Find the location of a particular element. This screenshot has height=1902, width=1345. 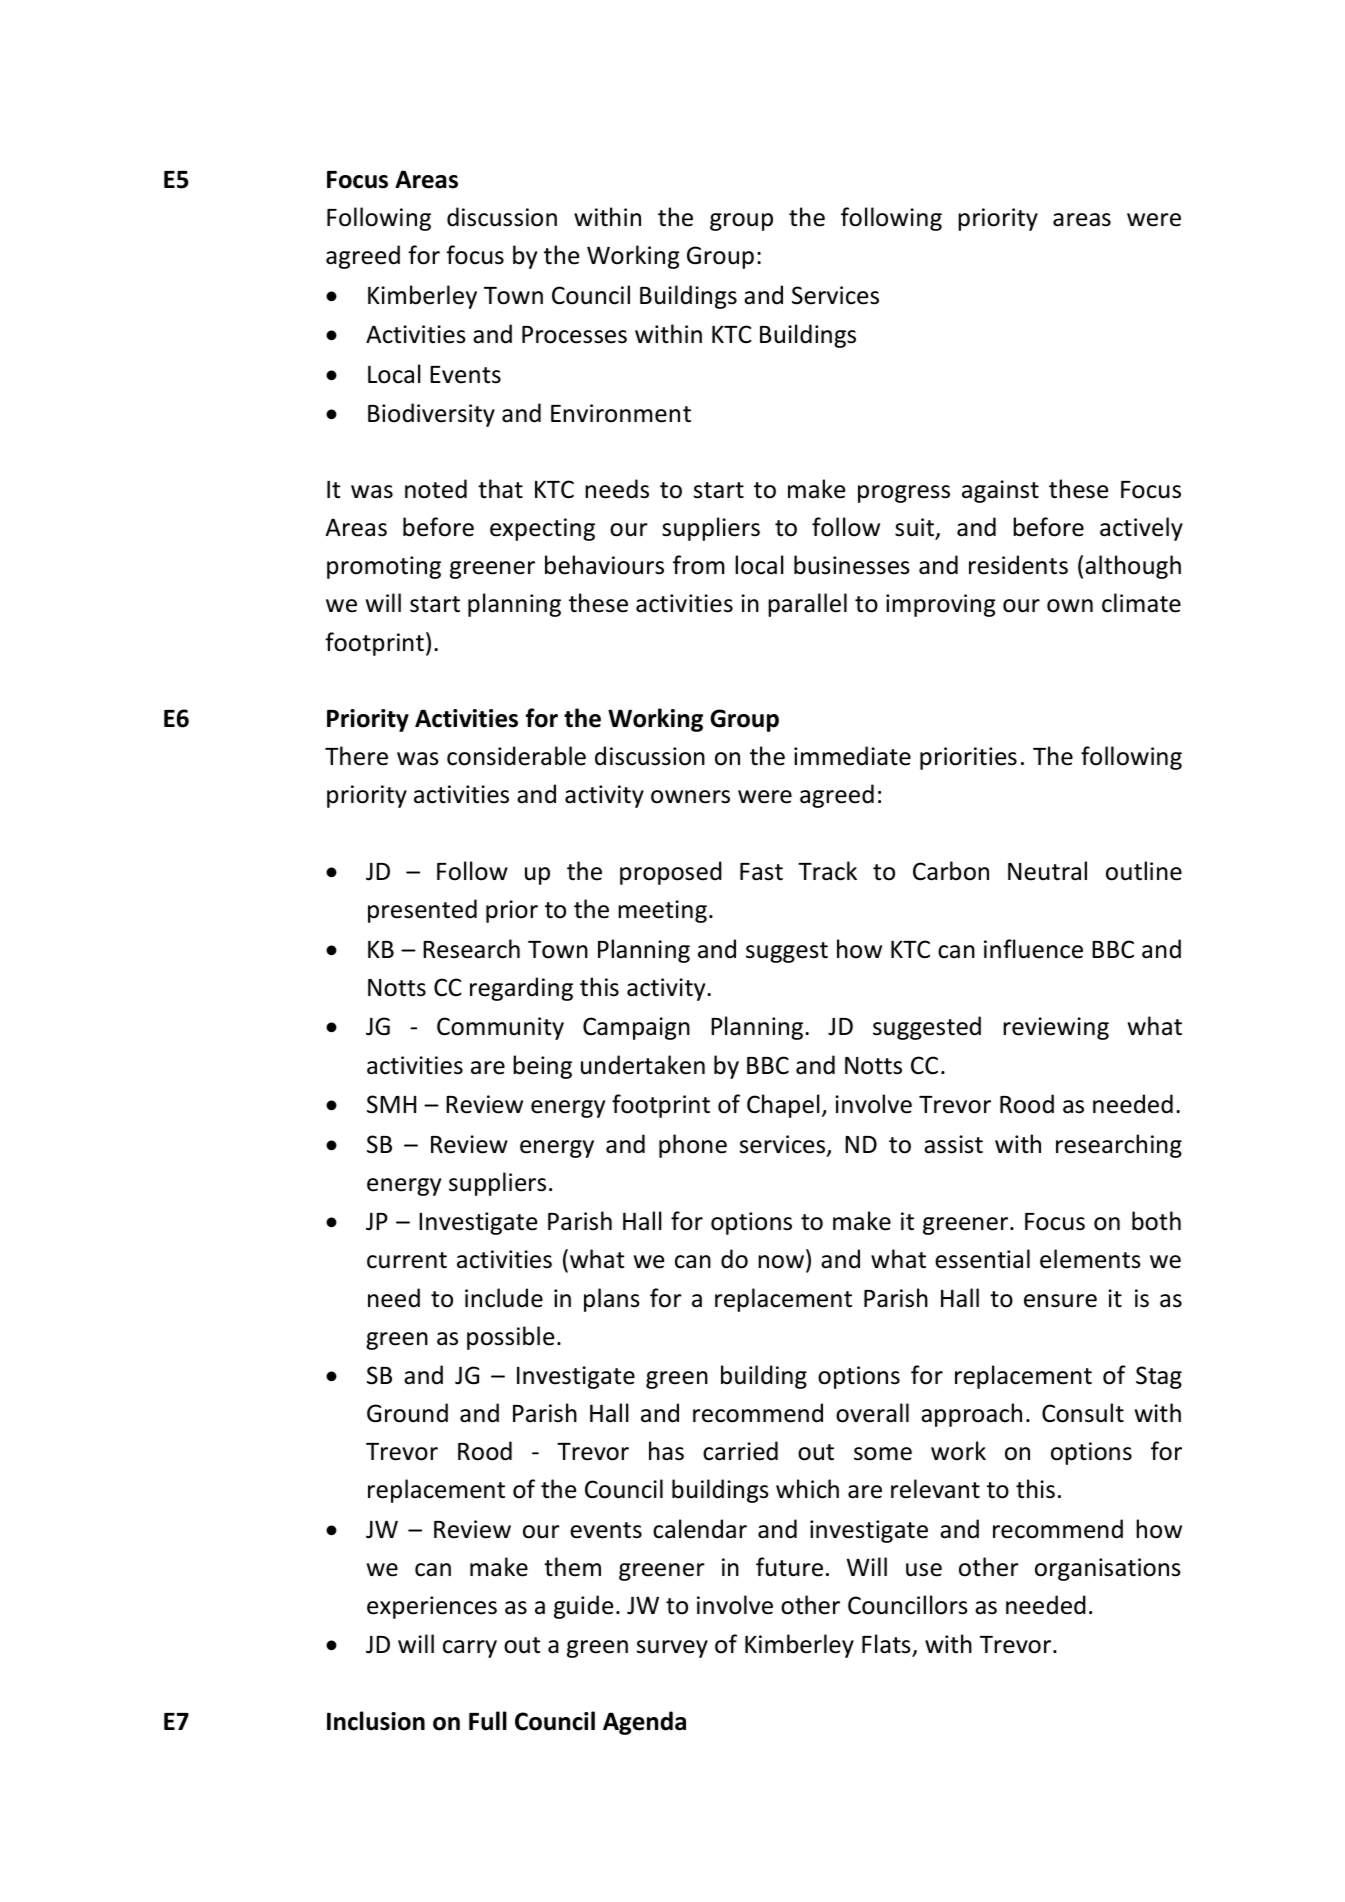

organisations is located at coordinates (1108, 1569).
